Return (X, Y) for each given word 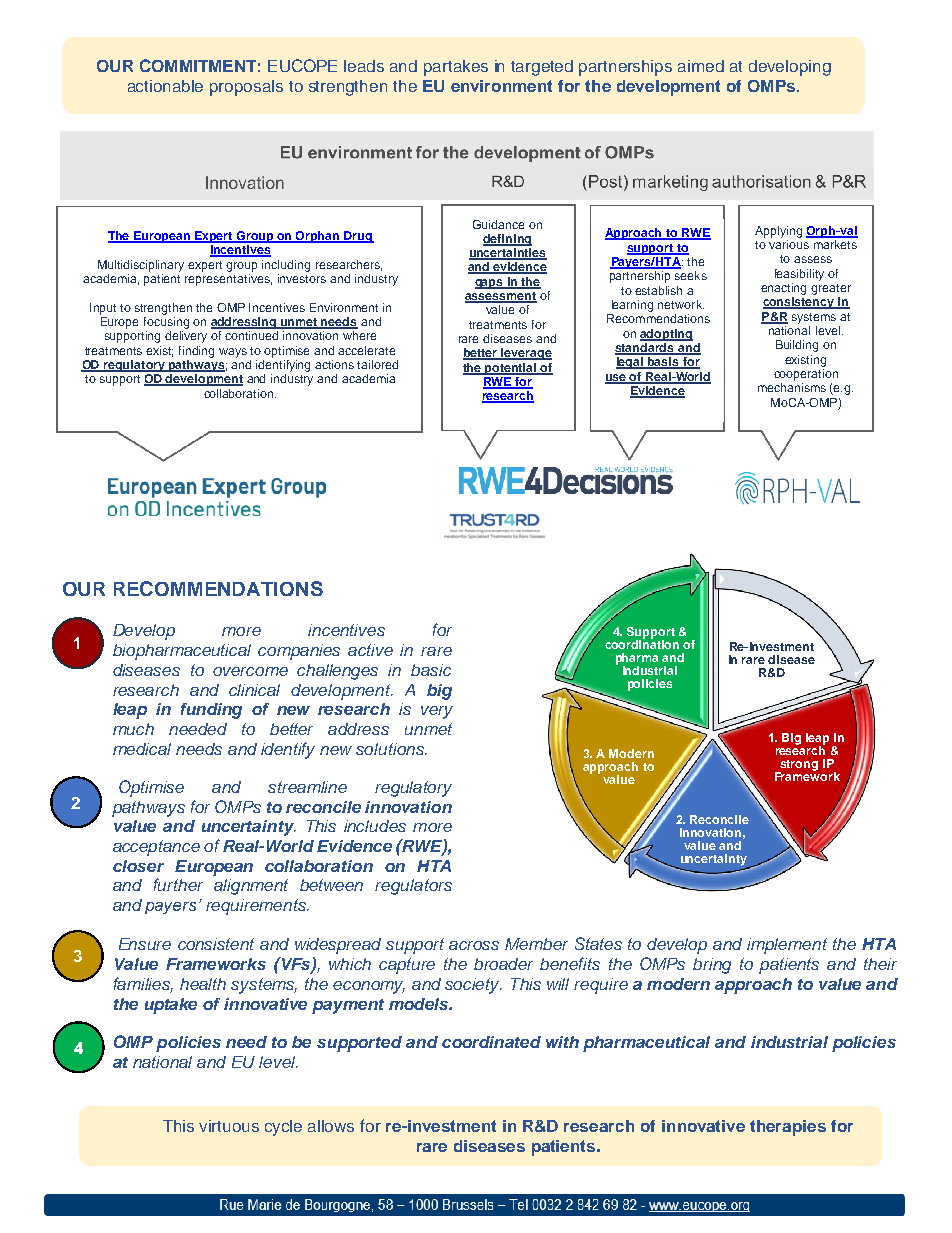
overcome (250, 671)
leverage (526, 354)
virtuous (229, 1126)
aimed (701, 66)
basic (431, 670)
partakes (456, 68)
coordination (642, 643)
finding (196, 352)
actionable (165, 86)
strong (798, 766)
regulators (413, 887)
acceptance (156, 848)
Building (797, 346)
